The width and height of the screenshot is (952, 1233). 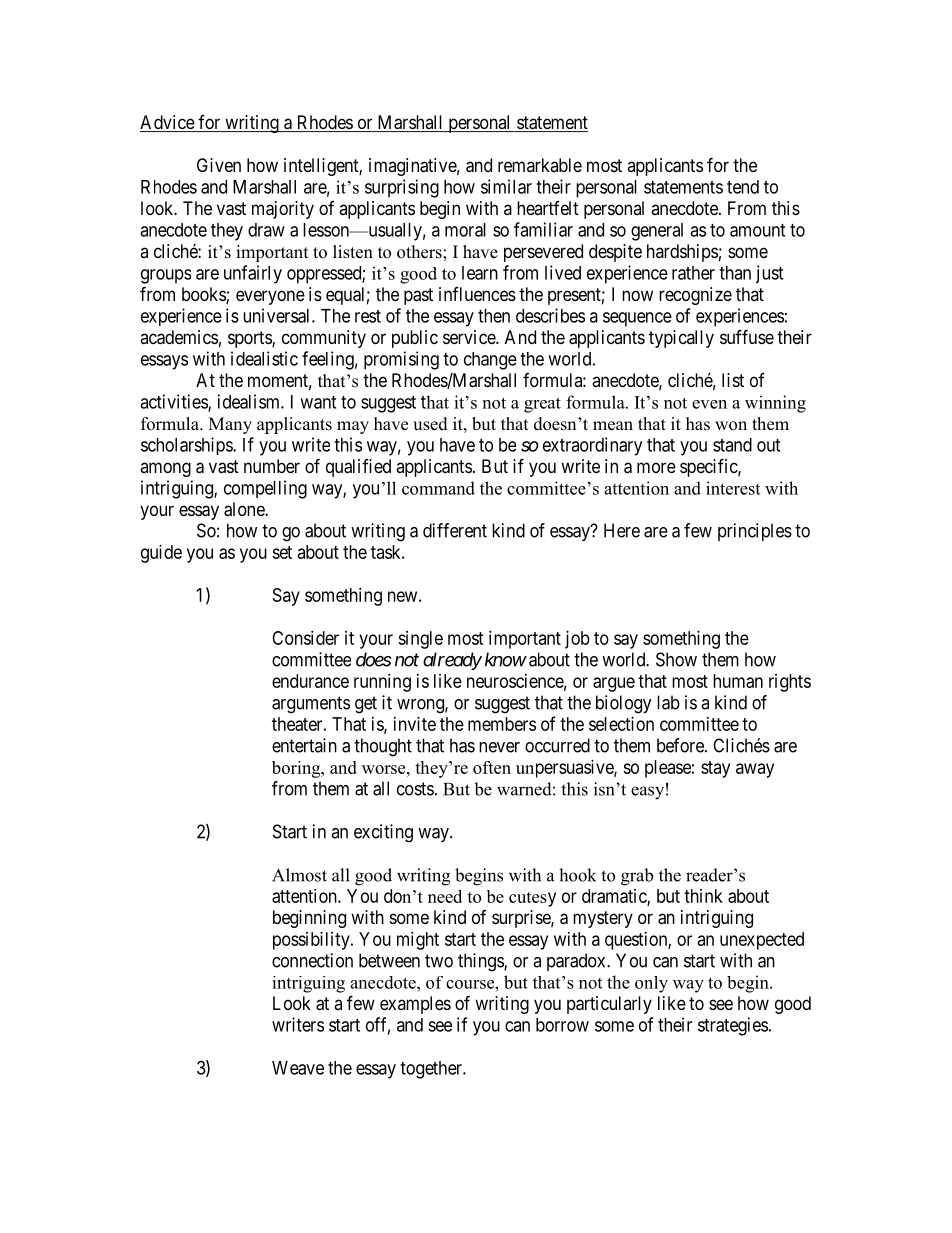 What do you see at coordinates (499, 747) in the screenshot?
I see `never` at bounding box center [499, 747].
